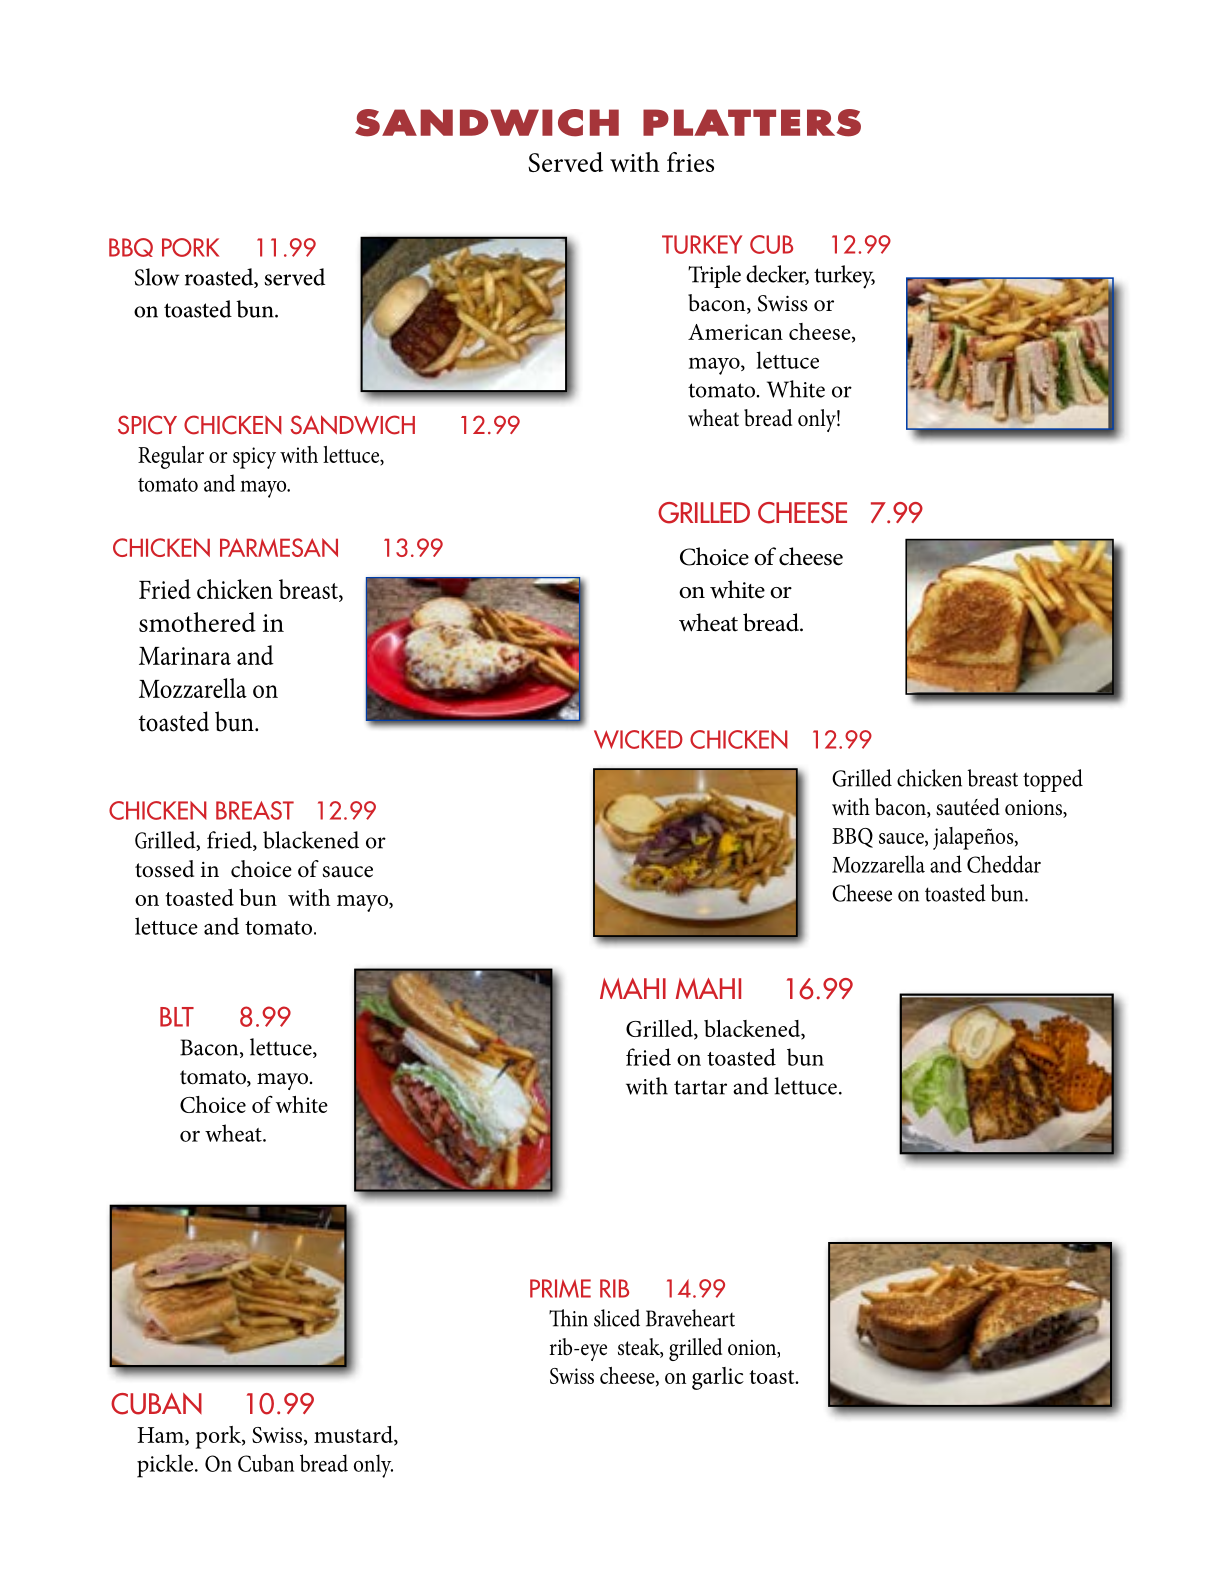 Image resolution: width=1222 pixels, height=1581 pixels. Describe the element at coordinates (164, 869) in the screenshot. I see `tossed` at that location.
